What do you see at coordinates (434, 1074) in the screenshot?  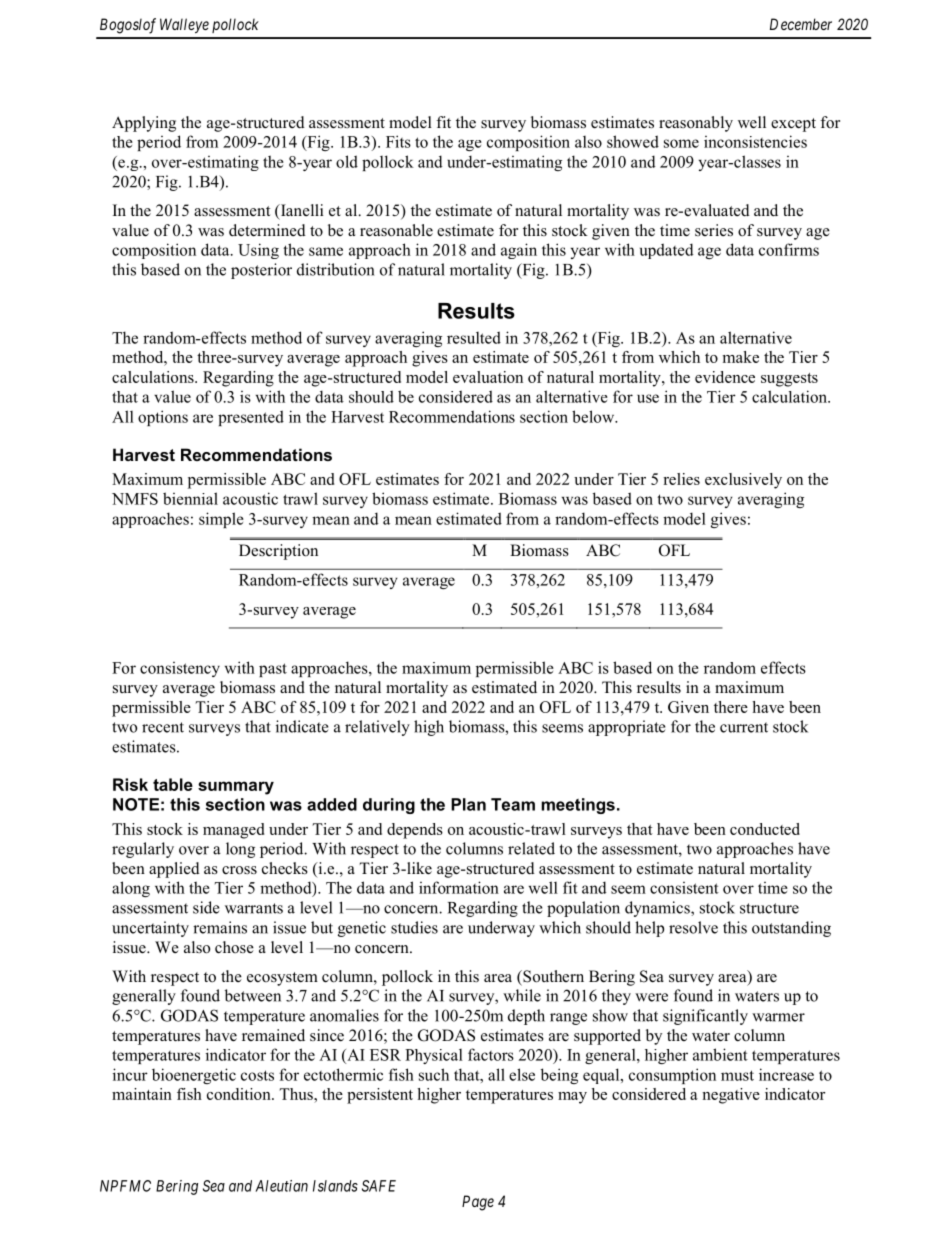 I see `such` at bounding box center [434, 1074].
